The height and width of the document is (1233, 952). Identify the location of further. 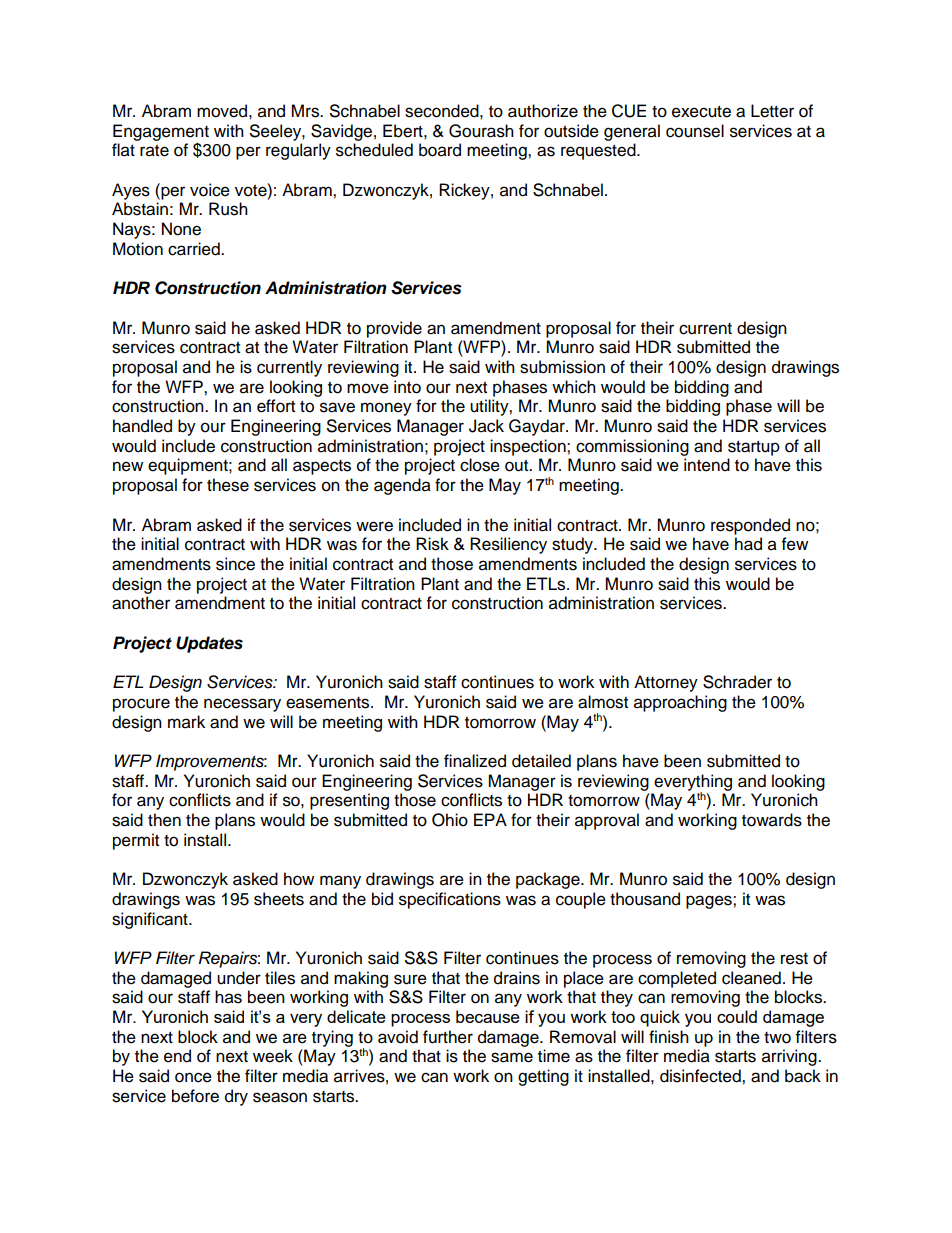
(448, 1037).
